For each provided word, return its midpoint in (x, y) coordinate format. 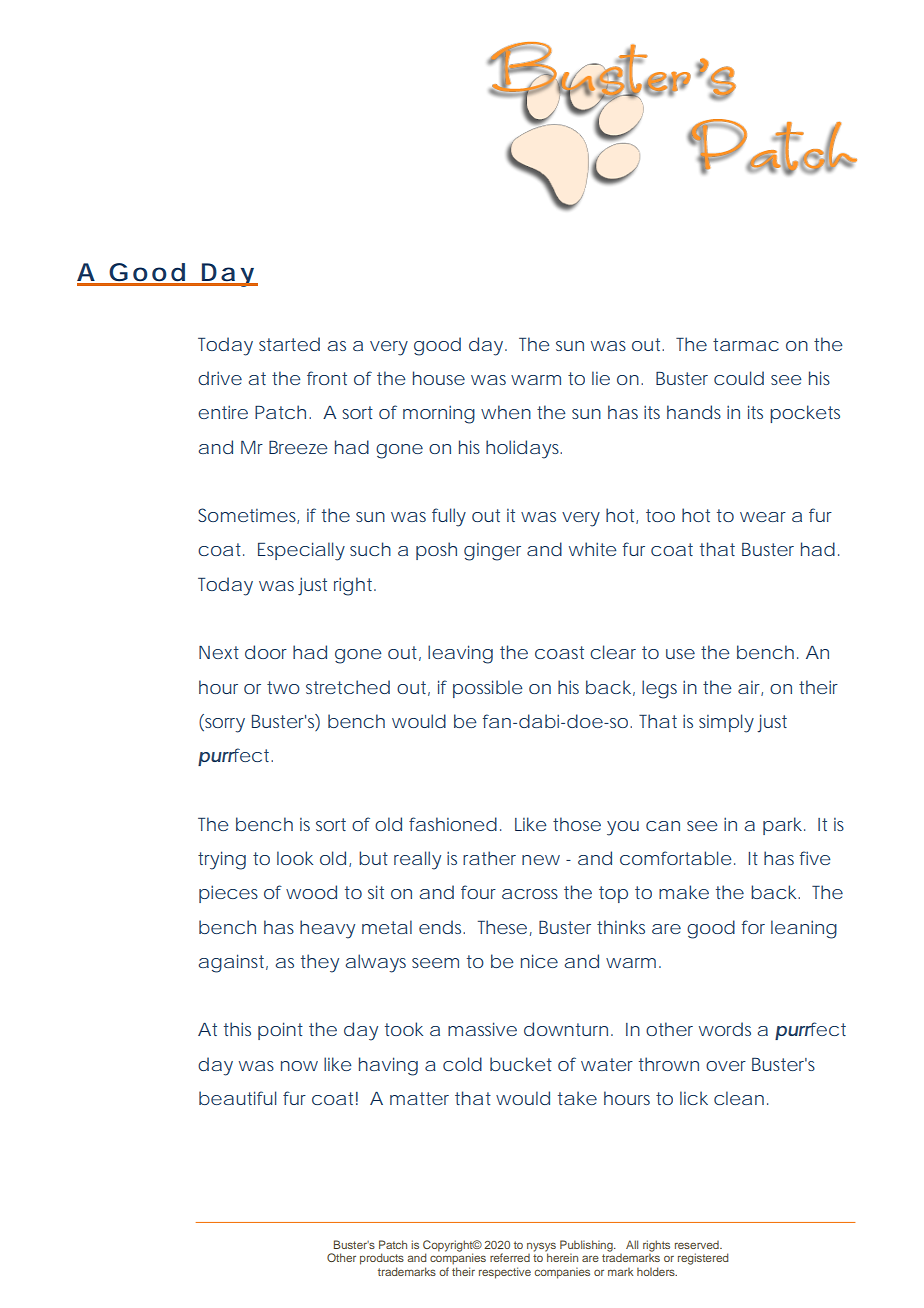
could (739, 378)
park (784, 826)
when (506, 412)
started (289, 344)
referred (510, 1257)
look (295, 858)
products (382, 1259)
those (577, 824)
